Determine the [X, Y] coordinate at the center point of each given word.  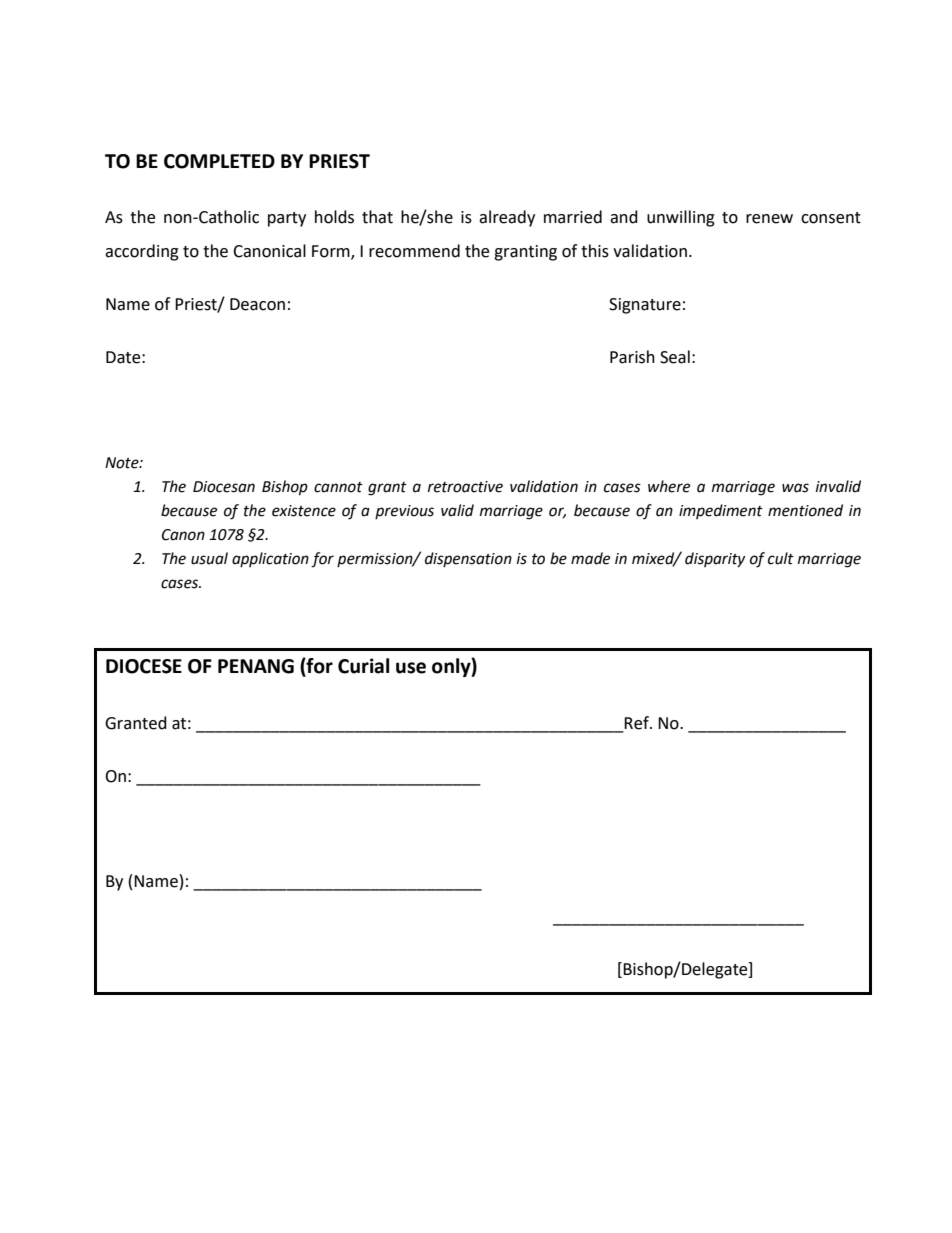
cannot [338, 487]
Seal [675, 357]
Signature [645, 306]
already [507, 218]
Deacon [257, 304]
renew [769, 219]
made [590, 558]
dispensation [468, 559]
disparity [715, 559]
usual [209, 558]
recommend [414, 251]
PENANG [256, 666]
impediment [721, 511]
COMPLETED [219, 161]
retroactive [465, 487]
